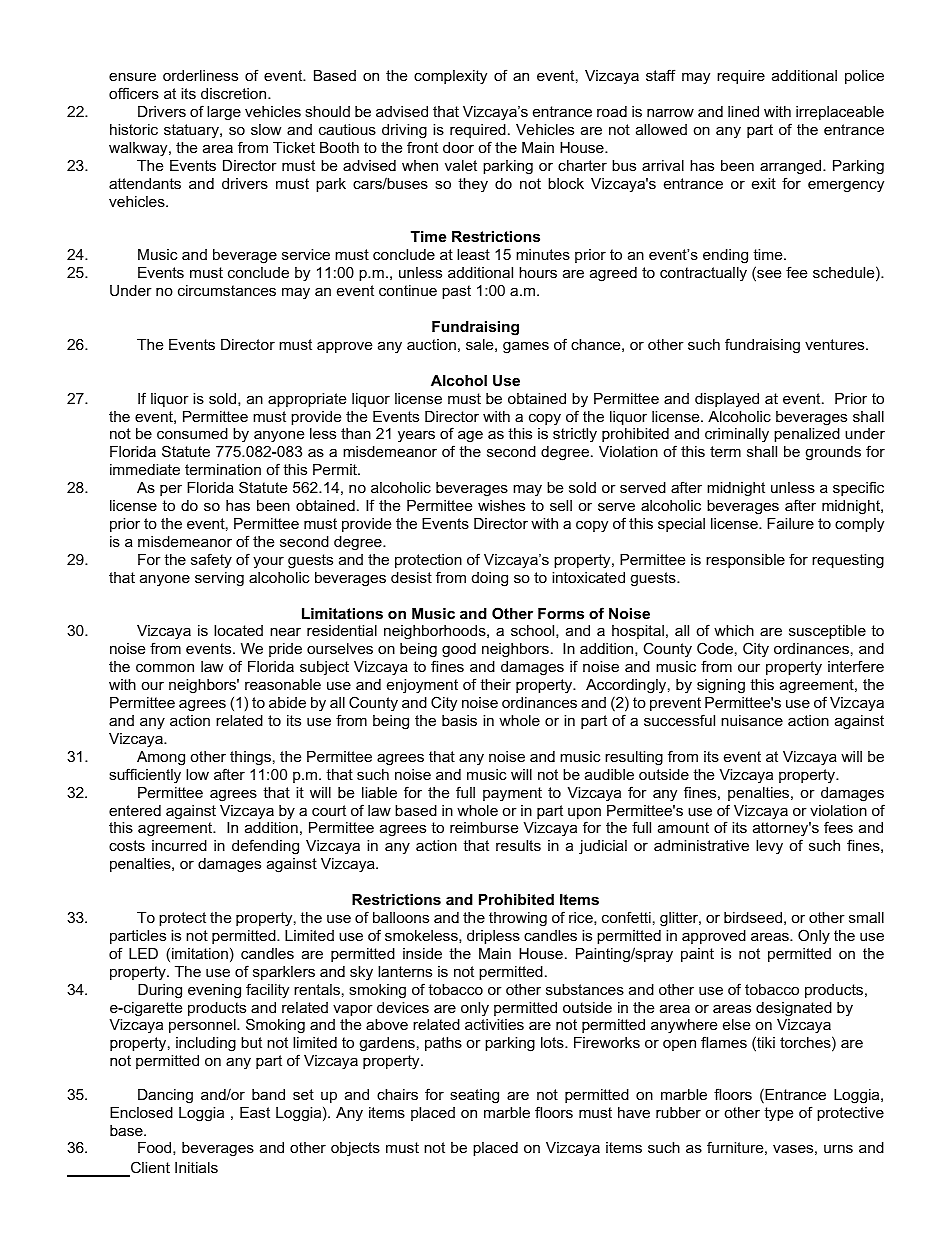 The width and height of the image is (952, 1233). What do you see at coordinates (196, 1167) in the image?
I see `Initials` at bounding box center [196, 1167].
